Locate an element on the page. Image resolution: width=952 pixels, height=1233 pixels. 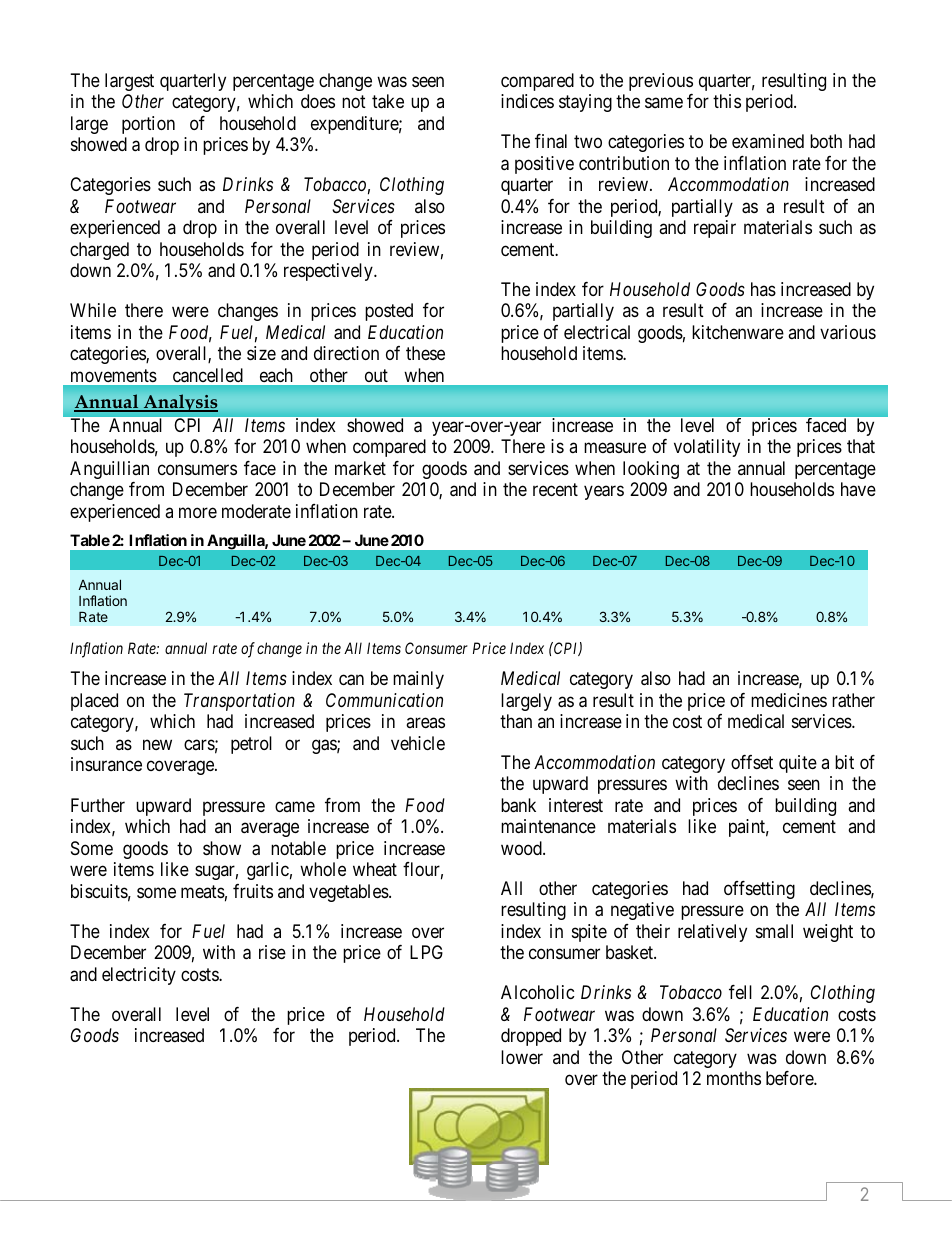
examined is located at coordinates (768, 141).
